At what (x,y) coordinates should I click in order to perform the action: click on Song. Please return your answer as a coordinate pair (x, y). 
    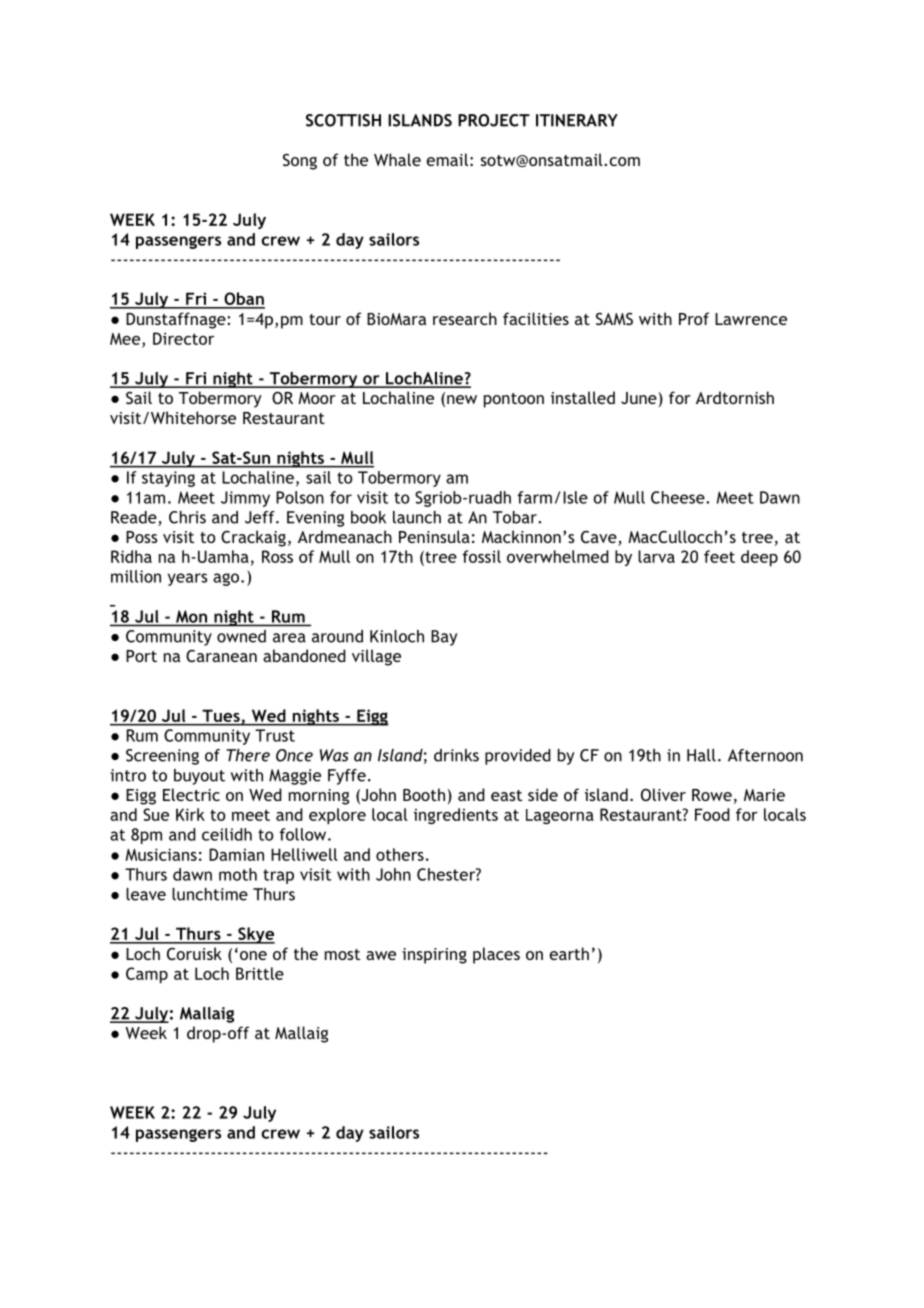
    Looking at the image, I should click on (300, 162).
